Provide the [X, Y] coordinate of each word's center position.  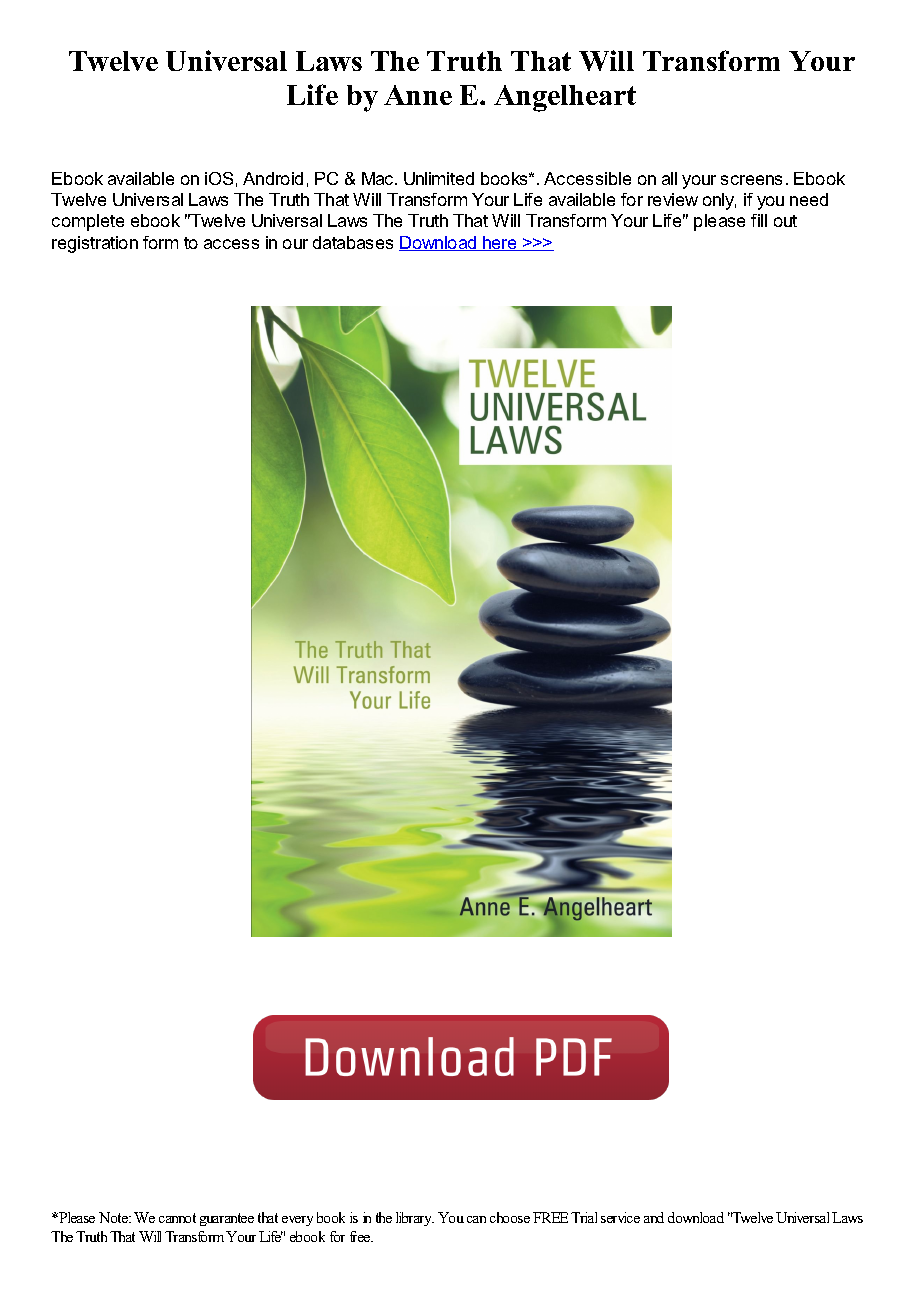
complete [88, 222]
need [809, 199]
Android [273, 178]
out [785, 221]
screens [751, 180]
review [673, 199]
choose [510, 1217]
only [719, 201]
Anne [418, 95]
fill [759, 220]
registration [95, 244]
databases [353, 242]
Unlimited [439, 178]
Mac [379, 178]
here [500, 243]
